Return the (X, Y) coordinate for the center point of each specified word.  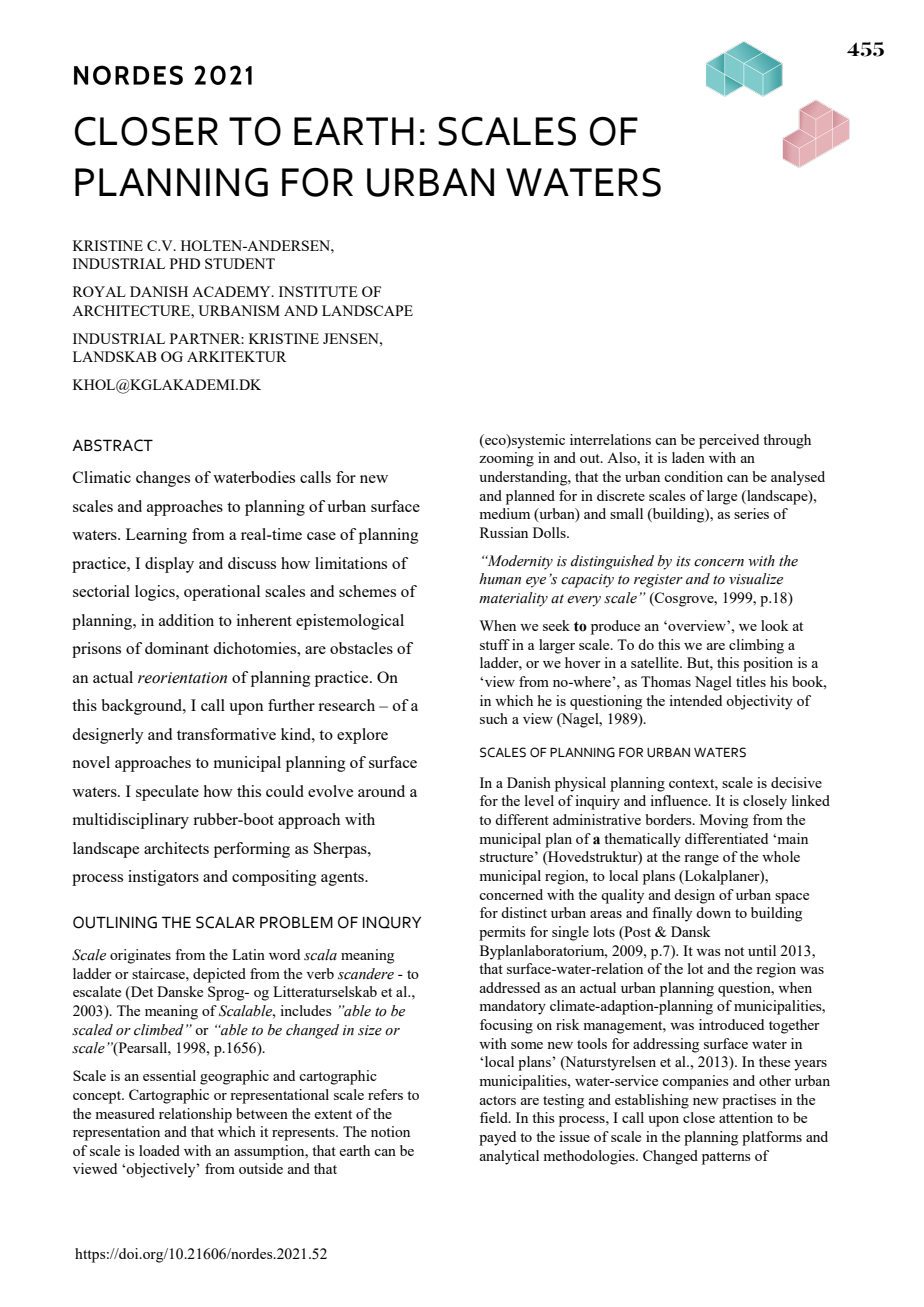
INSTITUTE (318, 291)
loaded (159, 1150)
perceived (729, 441)
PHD (185, 263)
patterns (726, 1158)
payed (497, 1138)
